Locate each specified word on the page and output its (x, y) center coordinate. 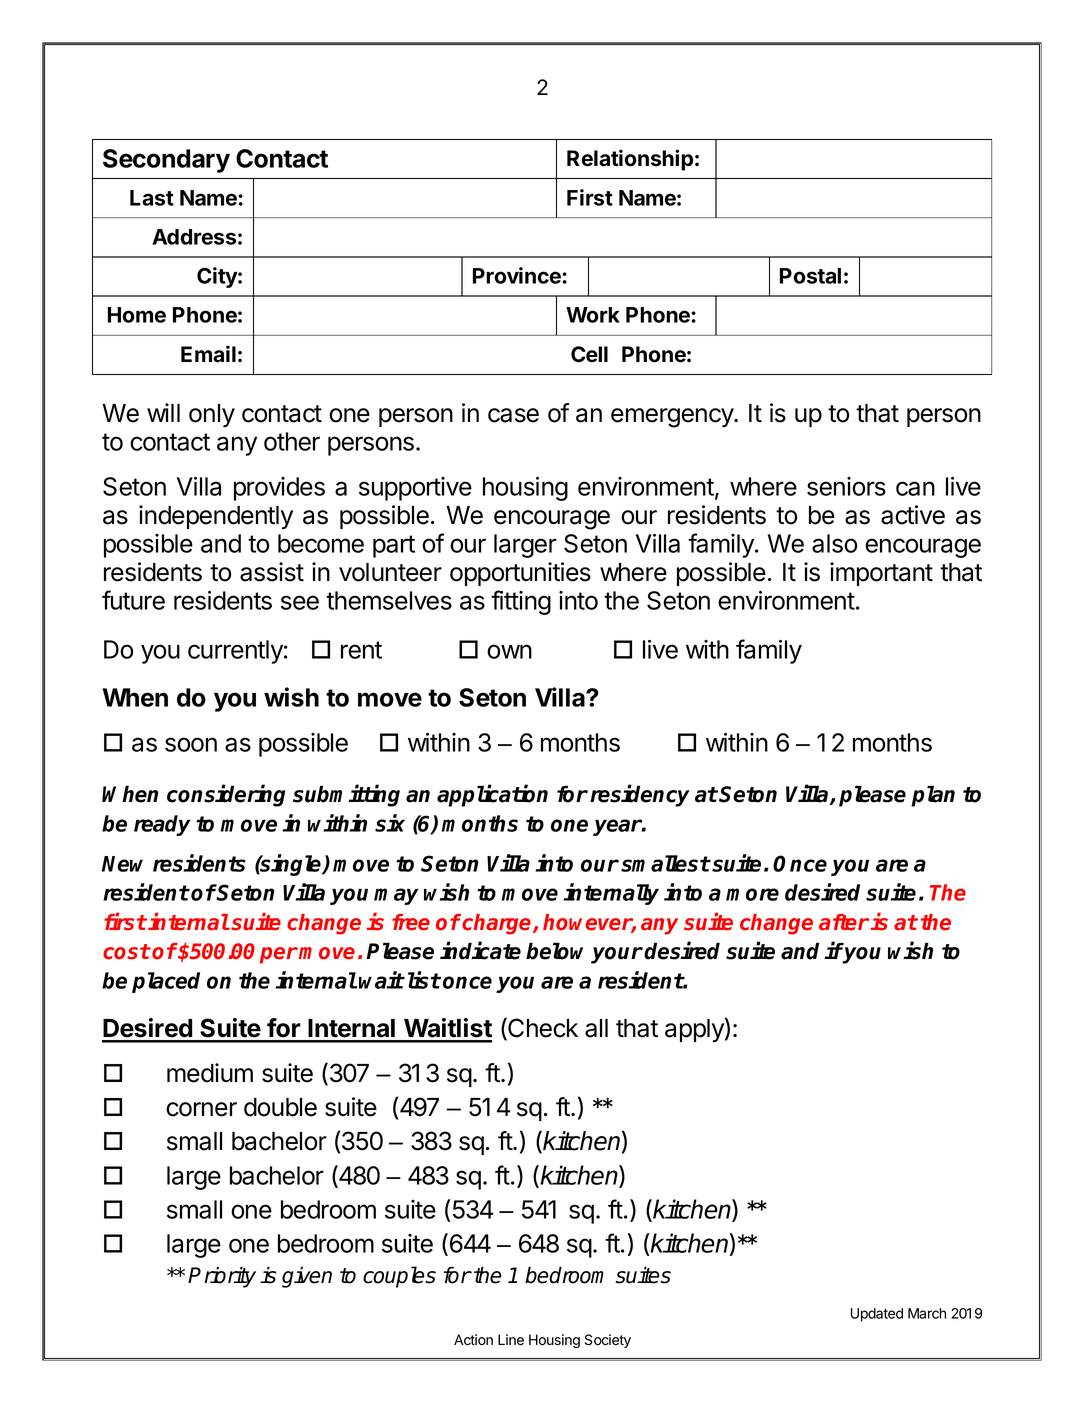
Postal (810, 276)
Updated (877, 1315)
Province (518, 275)
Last (152, 198)
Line (511, 1340)
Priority (222, 1277)
